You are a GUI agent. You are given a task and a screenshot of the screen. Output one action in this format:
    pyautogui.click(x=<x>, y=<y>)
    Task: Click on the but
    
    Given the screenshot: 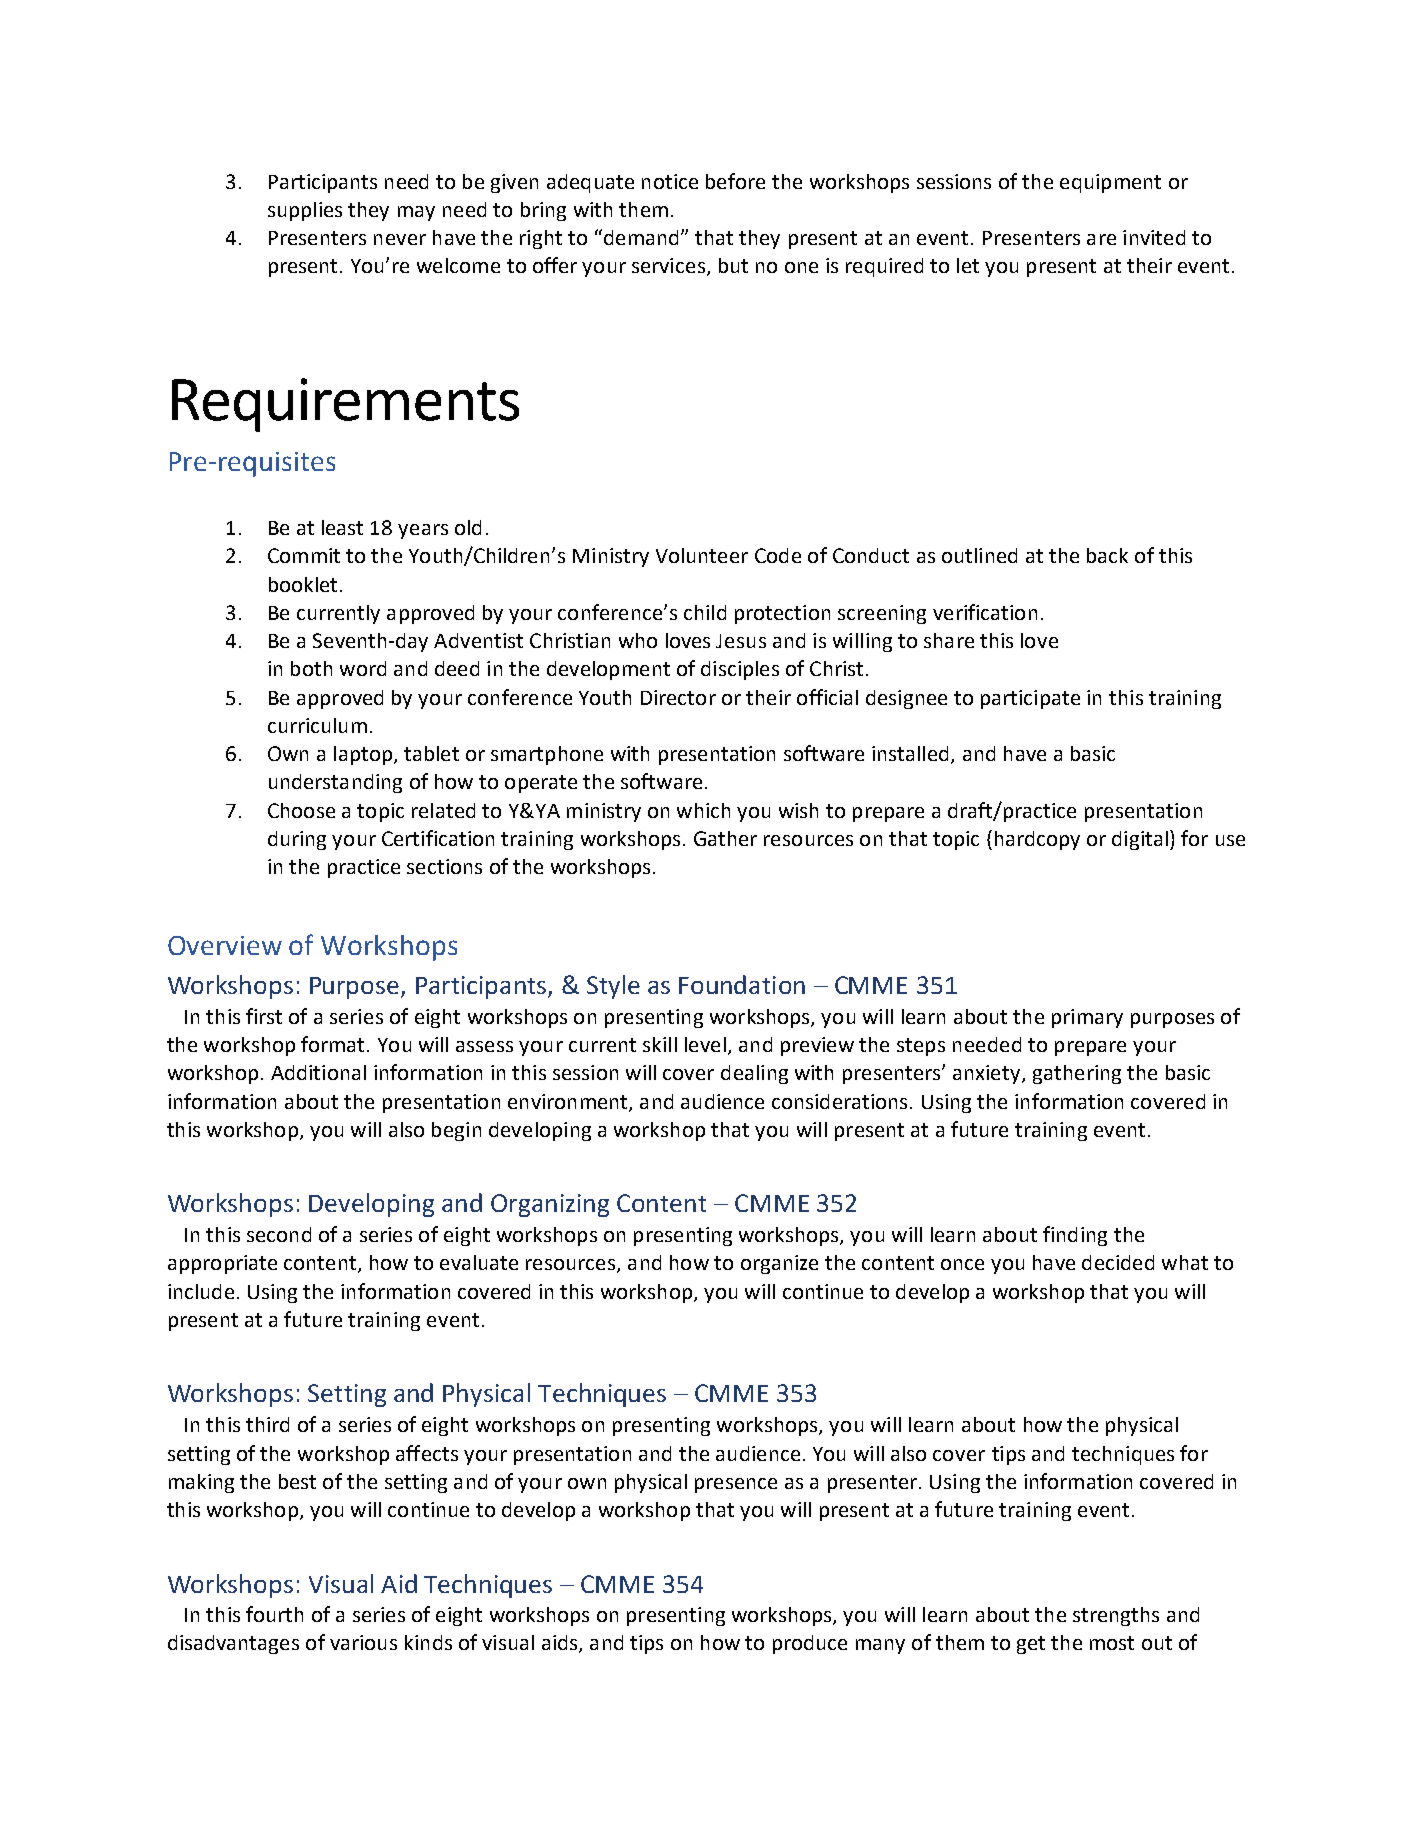 What is the action you would take?
    pyautogui.click(x=733, y=265)
